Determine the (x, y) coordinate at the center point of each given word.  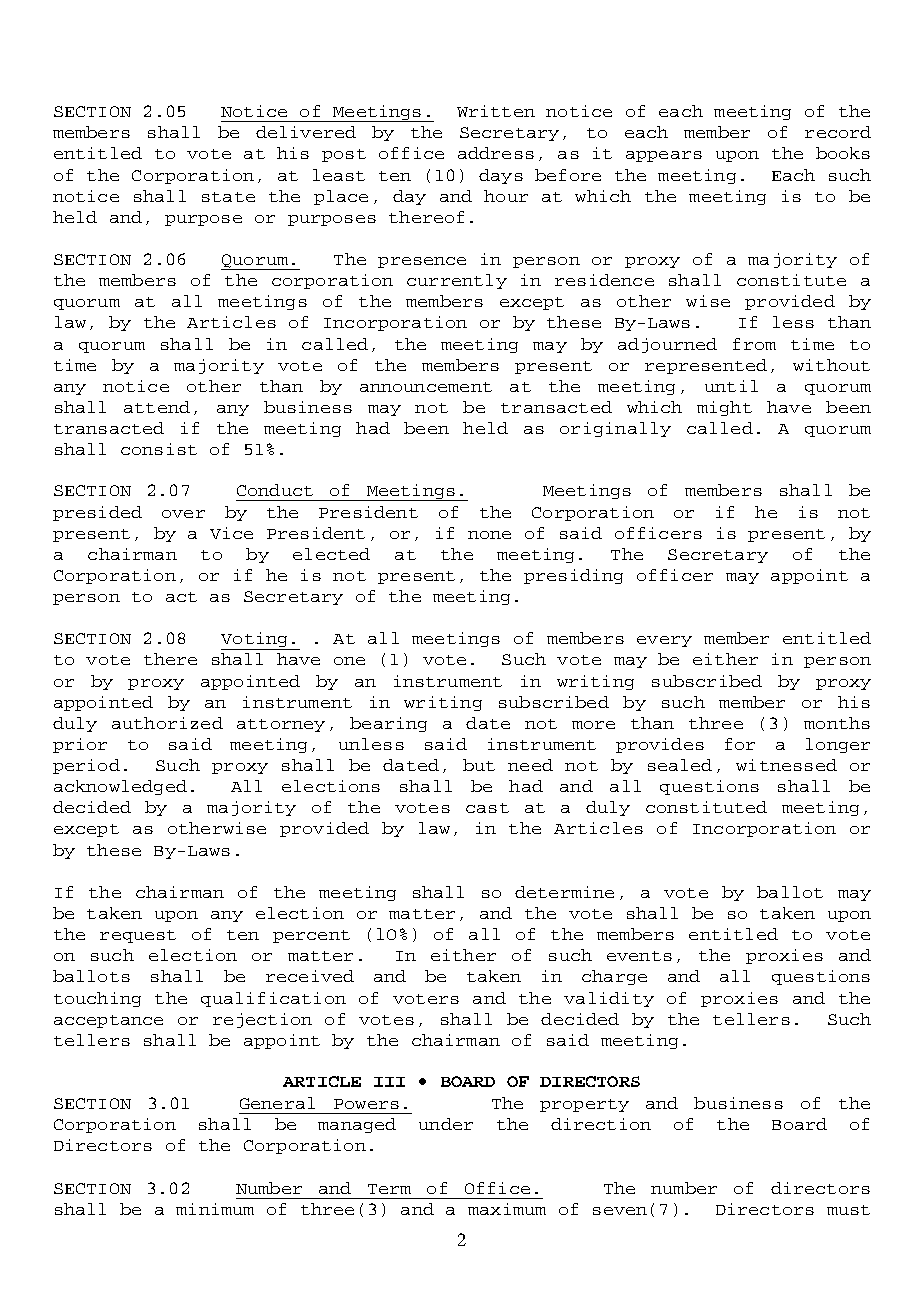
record (838, 132)
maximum (507, 1209)
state (228, 197)
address (496, 153)
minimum (215, 1209)
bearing (388, 724)
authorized (167, 723)
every (664, 641)
